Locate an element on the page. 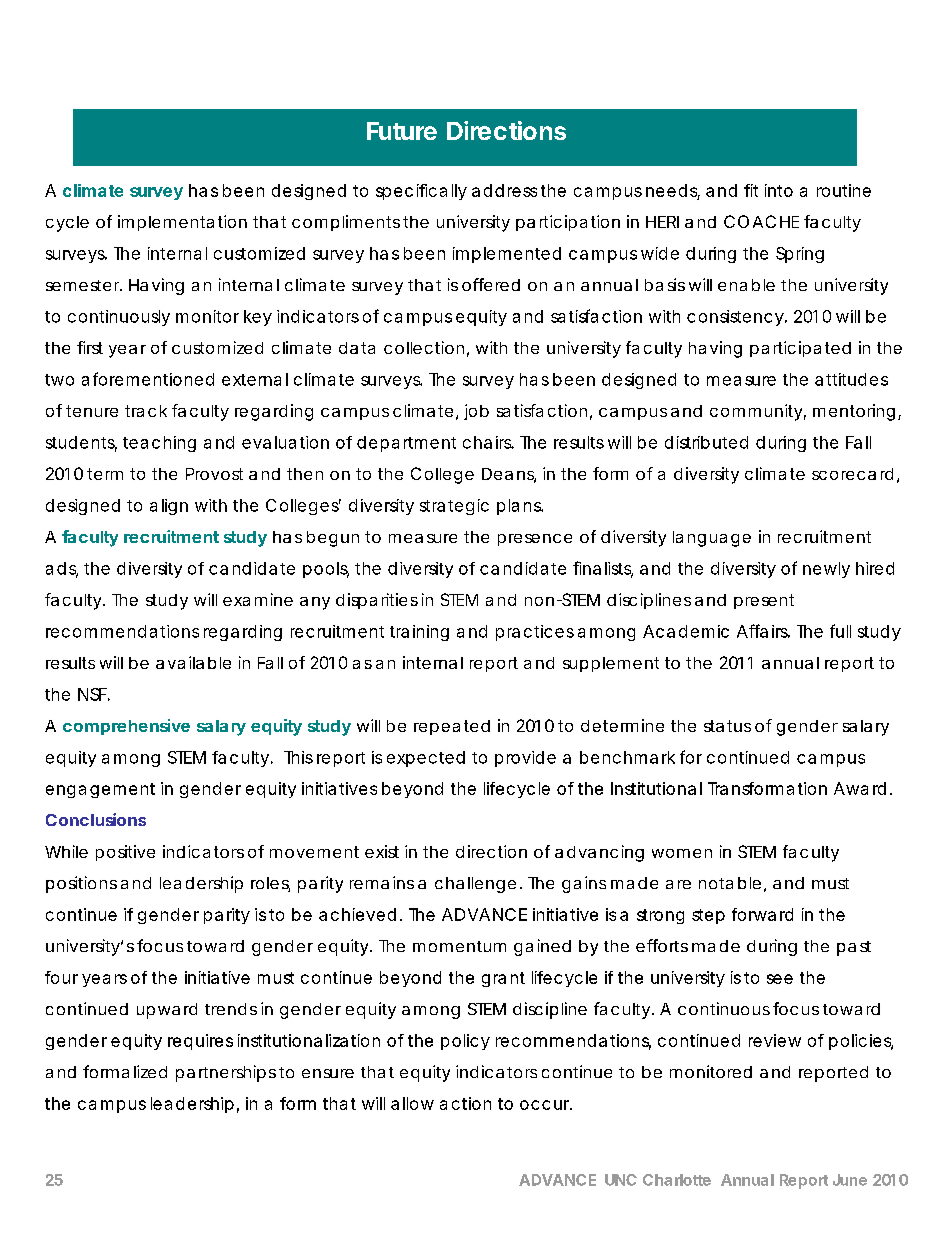 The width and height of the document is (952, 1233). implementation is located at coordinates (182, 223).
